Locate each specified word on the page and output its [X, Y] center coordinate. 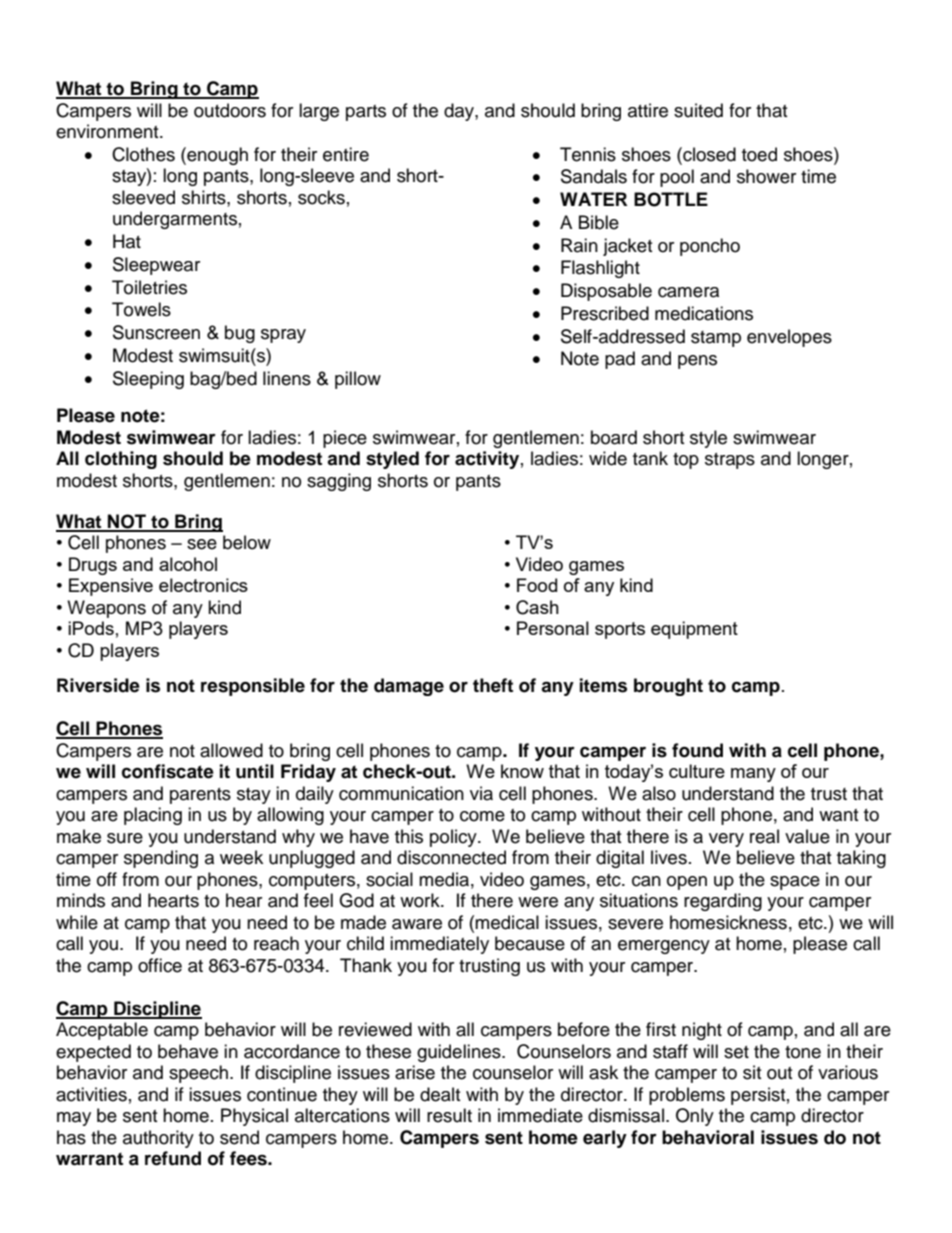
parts [366, 113]
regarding [723, 902]
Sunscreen [156, 332]
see [202, 544]
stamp [716, 339]
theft [493, 685]
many [753, 775]
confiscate [168, 771]
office [160, 965]
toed [759, 154]
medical [507, 922]
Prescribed [605, 313]
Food [537, 585]
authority [158, 1139]
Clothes [143, 154]
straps [730, 461]
